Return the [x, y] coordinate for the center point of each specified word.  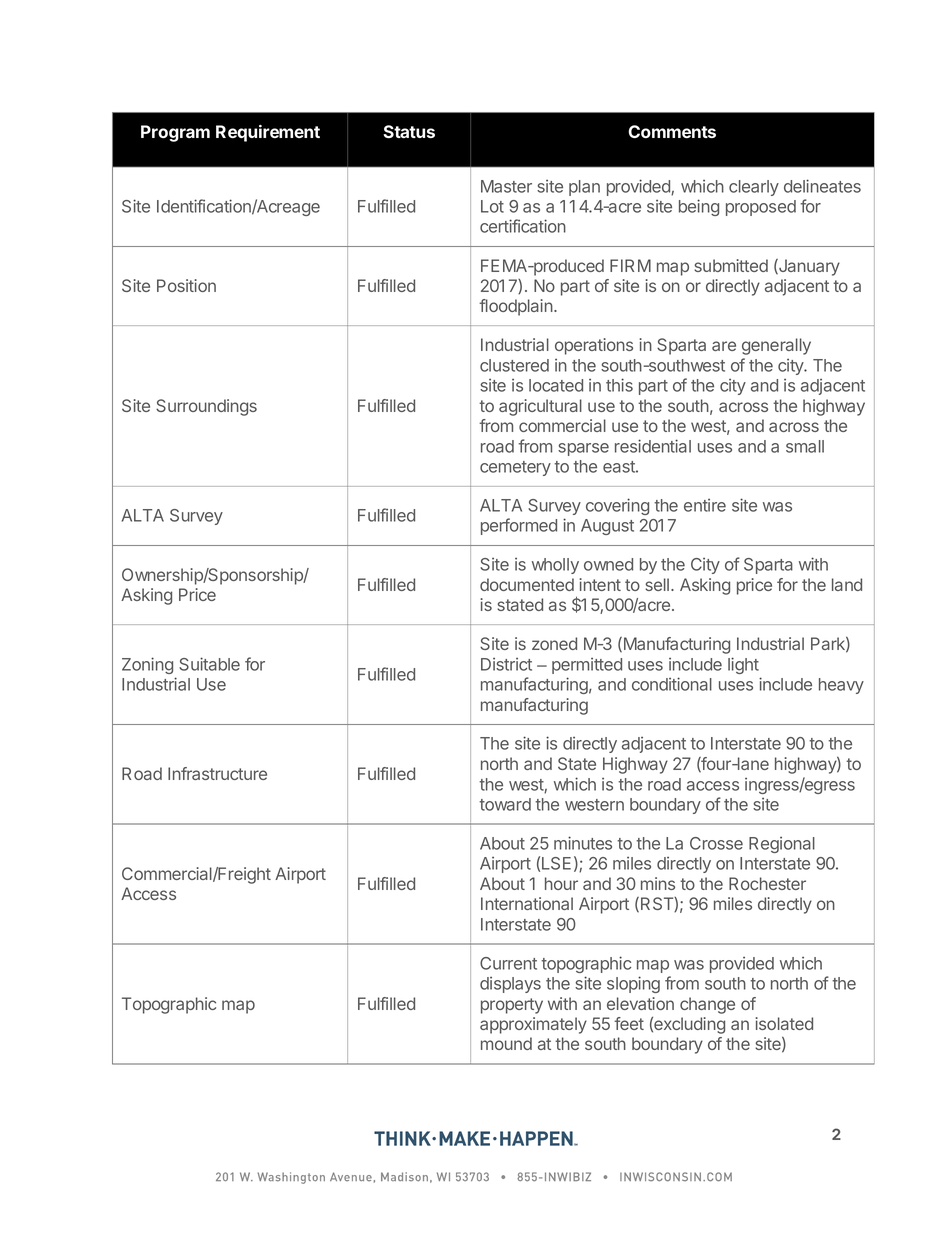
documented [527, 584]
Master [506, 186]
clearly [754, 188]
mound [506, 1043]
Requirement [268, 133]
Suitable [209, 664]
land [847, 584]
